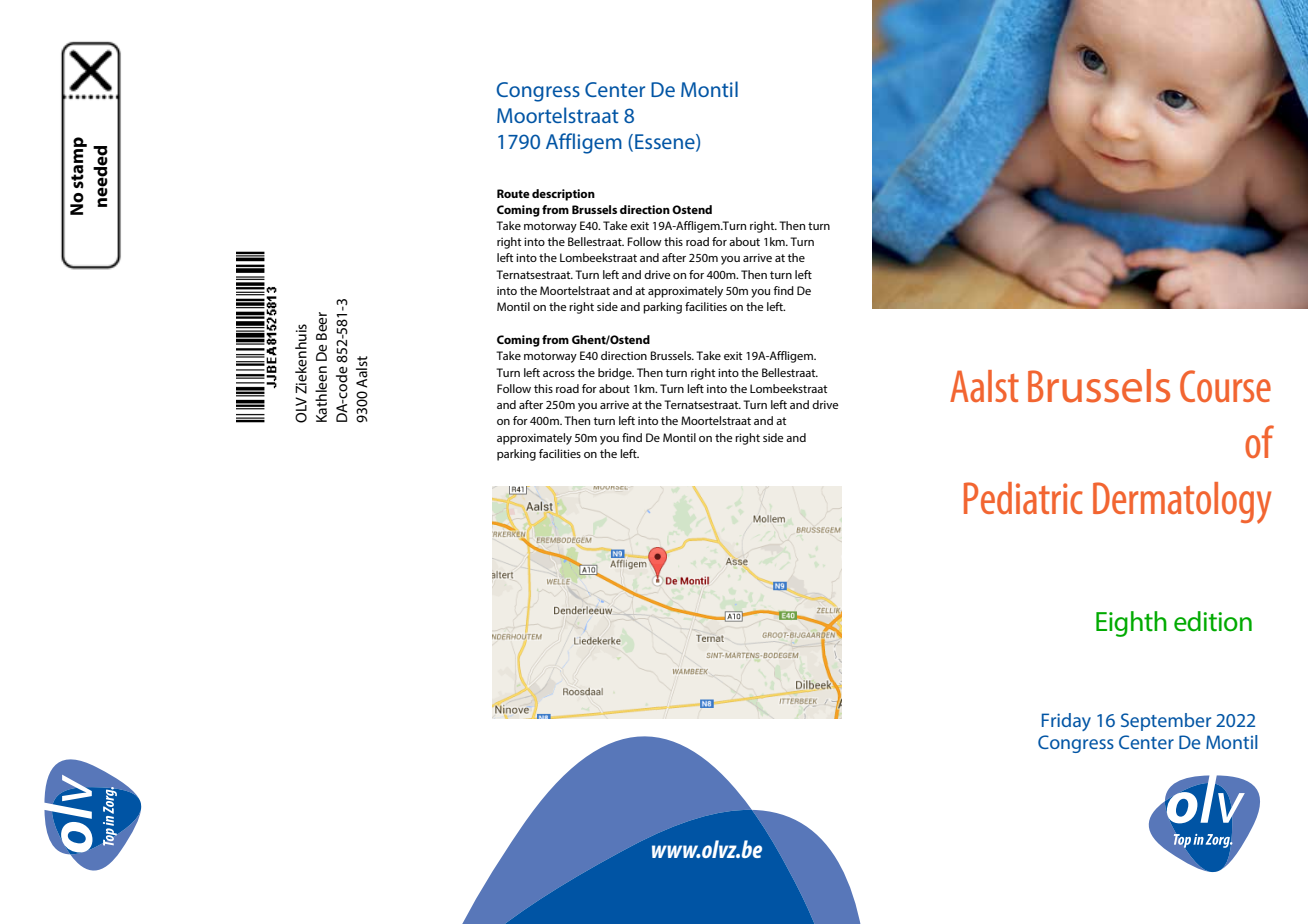  Describe the element at coordinates (563, 195) in the screenshot. I see `description` at that location.
